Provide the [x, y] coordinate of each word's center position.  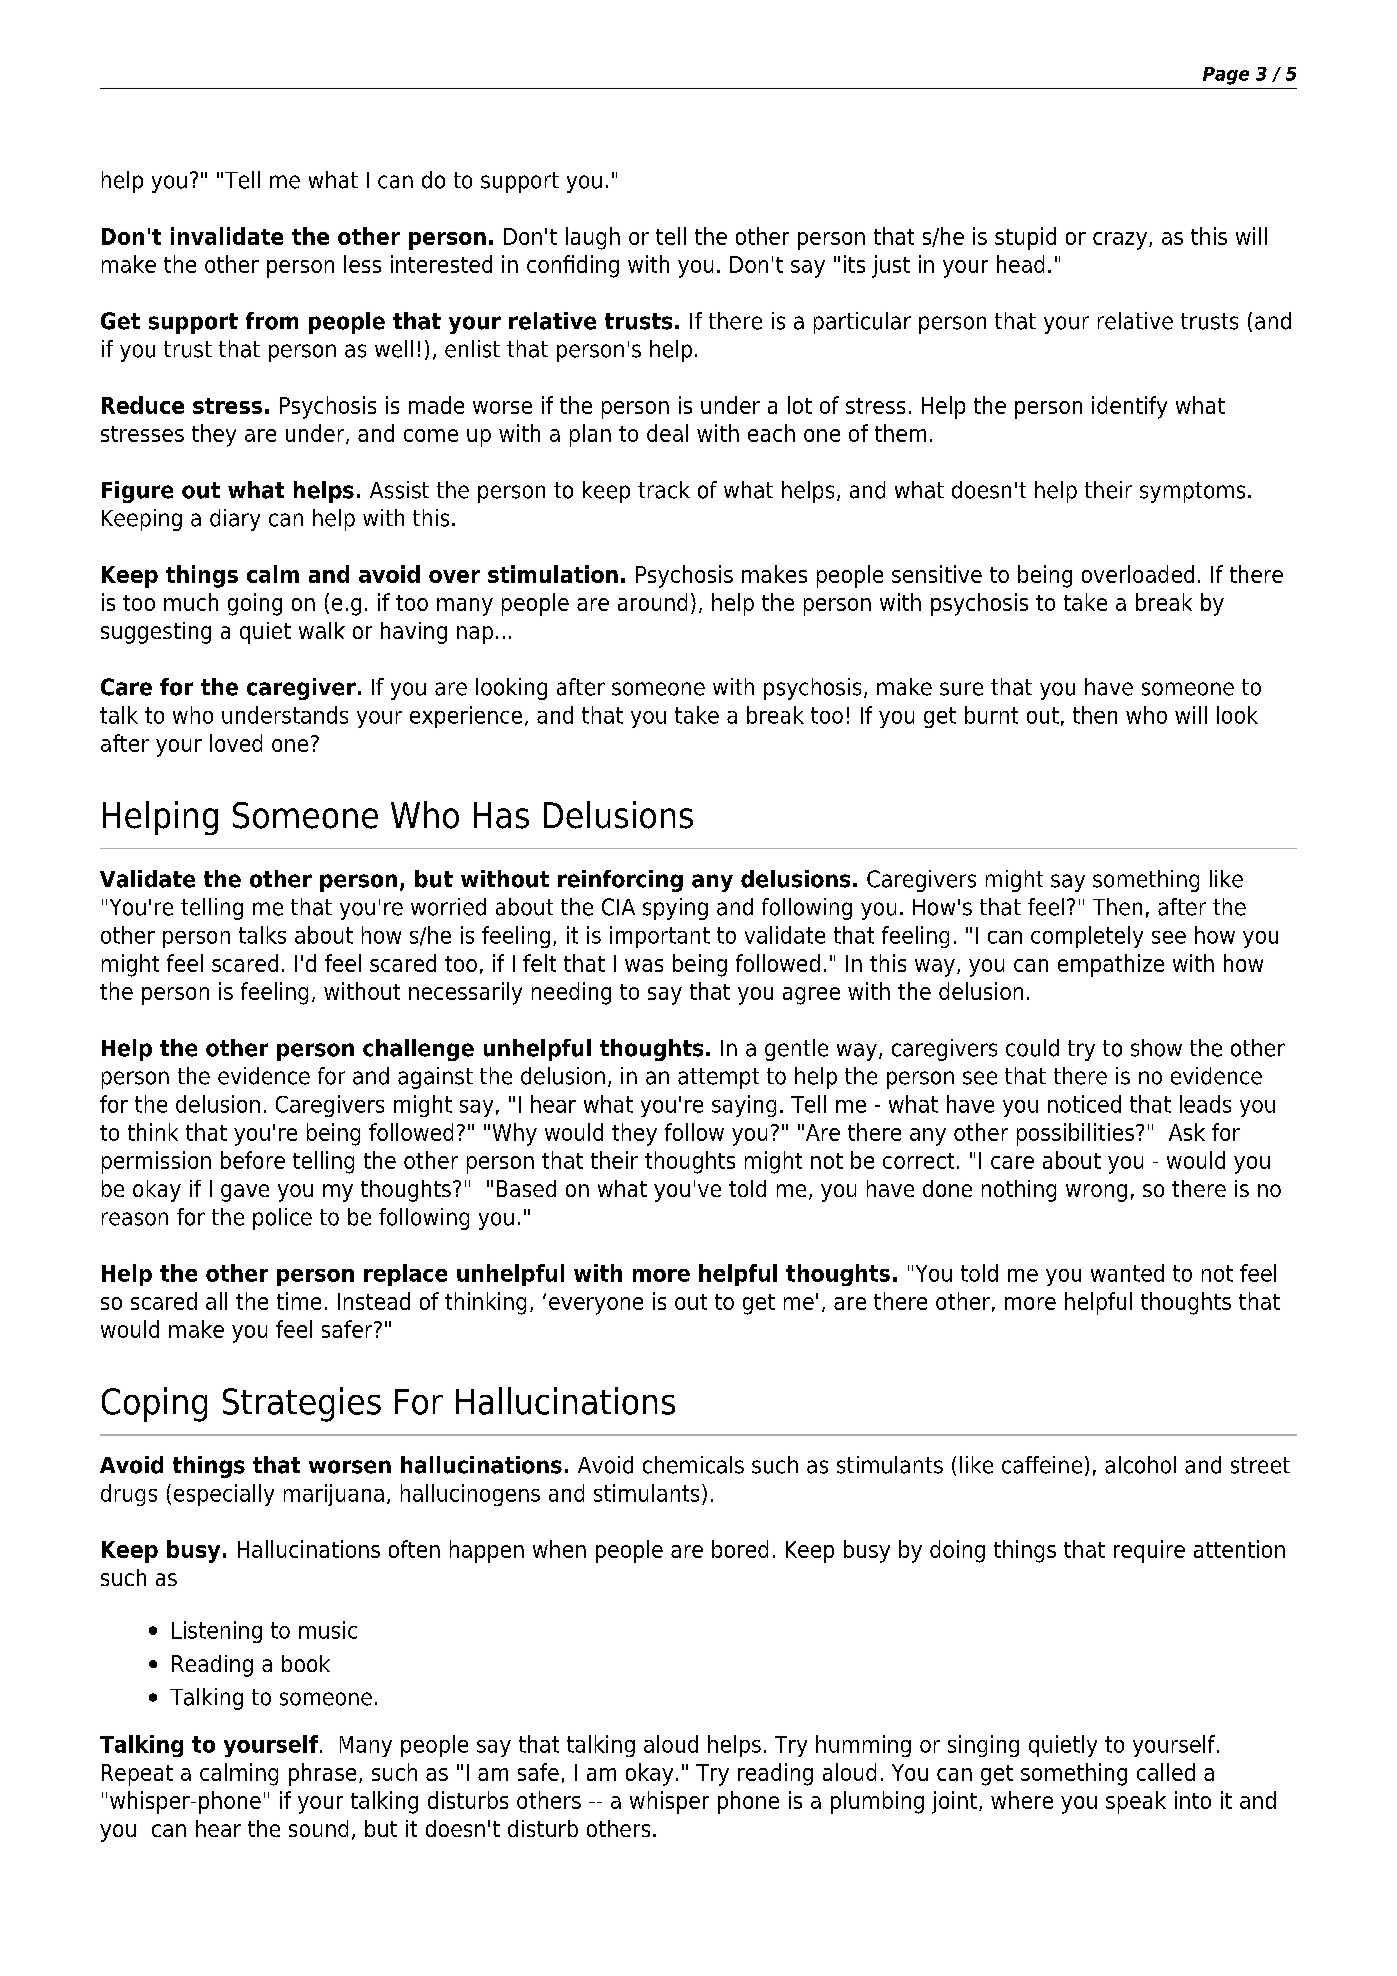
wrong [1096, 1193]
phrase [322, 1774]
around [652, 602]
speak [1136, 1802]
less [362, 264]
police [282, 1219]
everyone [596, 1306]
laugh [593, 238]
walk [322, 630]
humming [863, 1746]
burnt [991, 715]
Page [1226, 76]
